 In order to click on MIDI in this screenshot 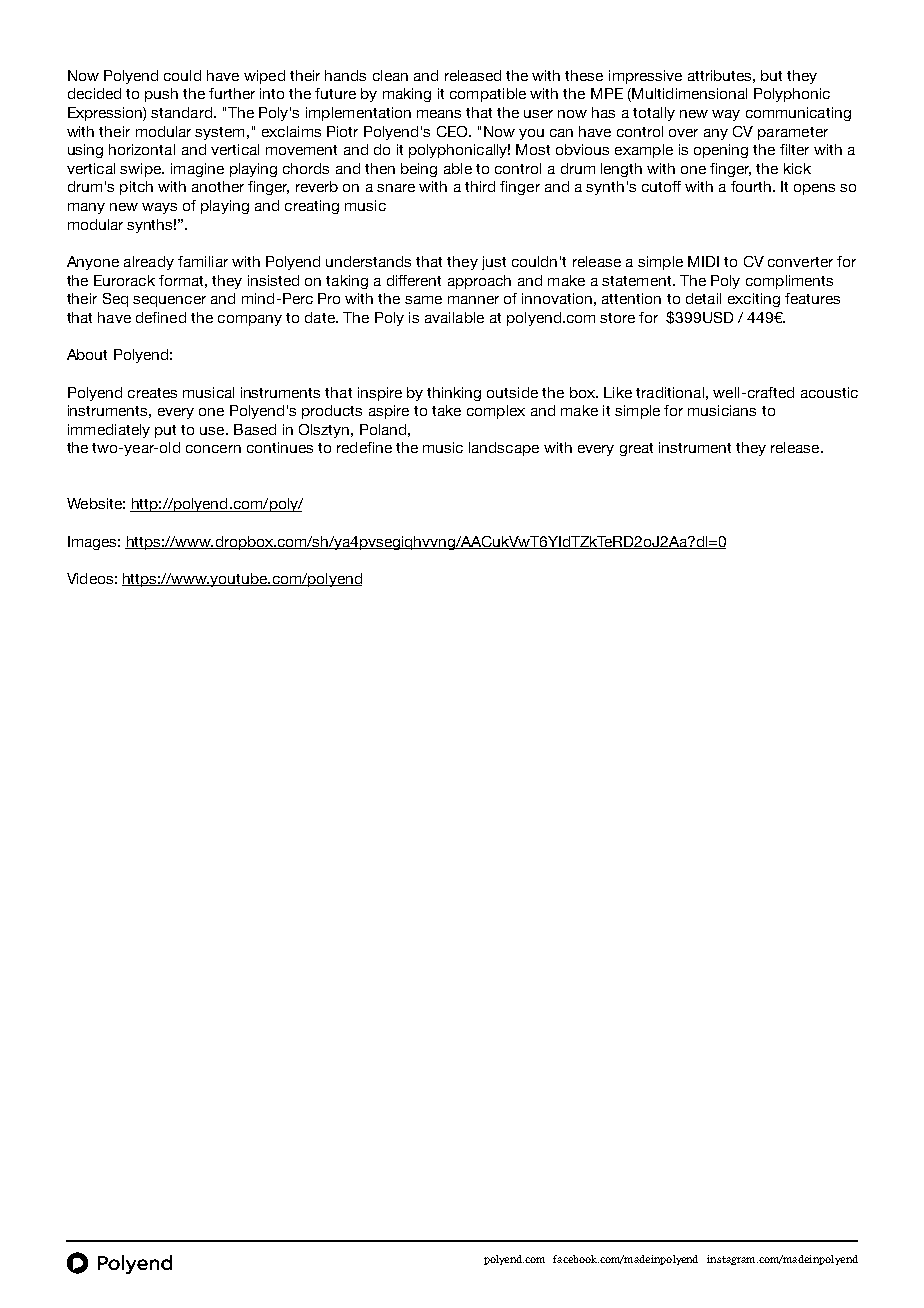, I will do `click(703, 261)`.
